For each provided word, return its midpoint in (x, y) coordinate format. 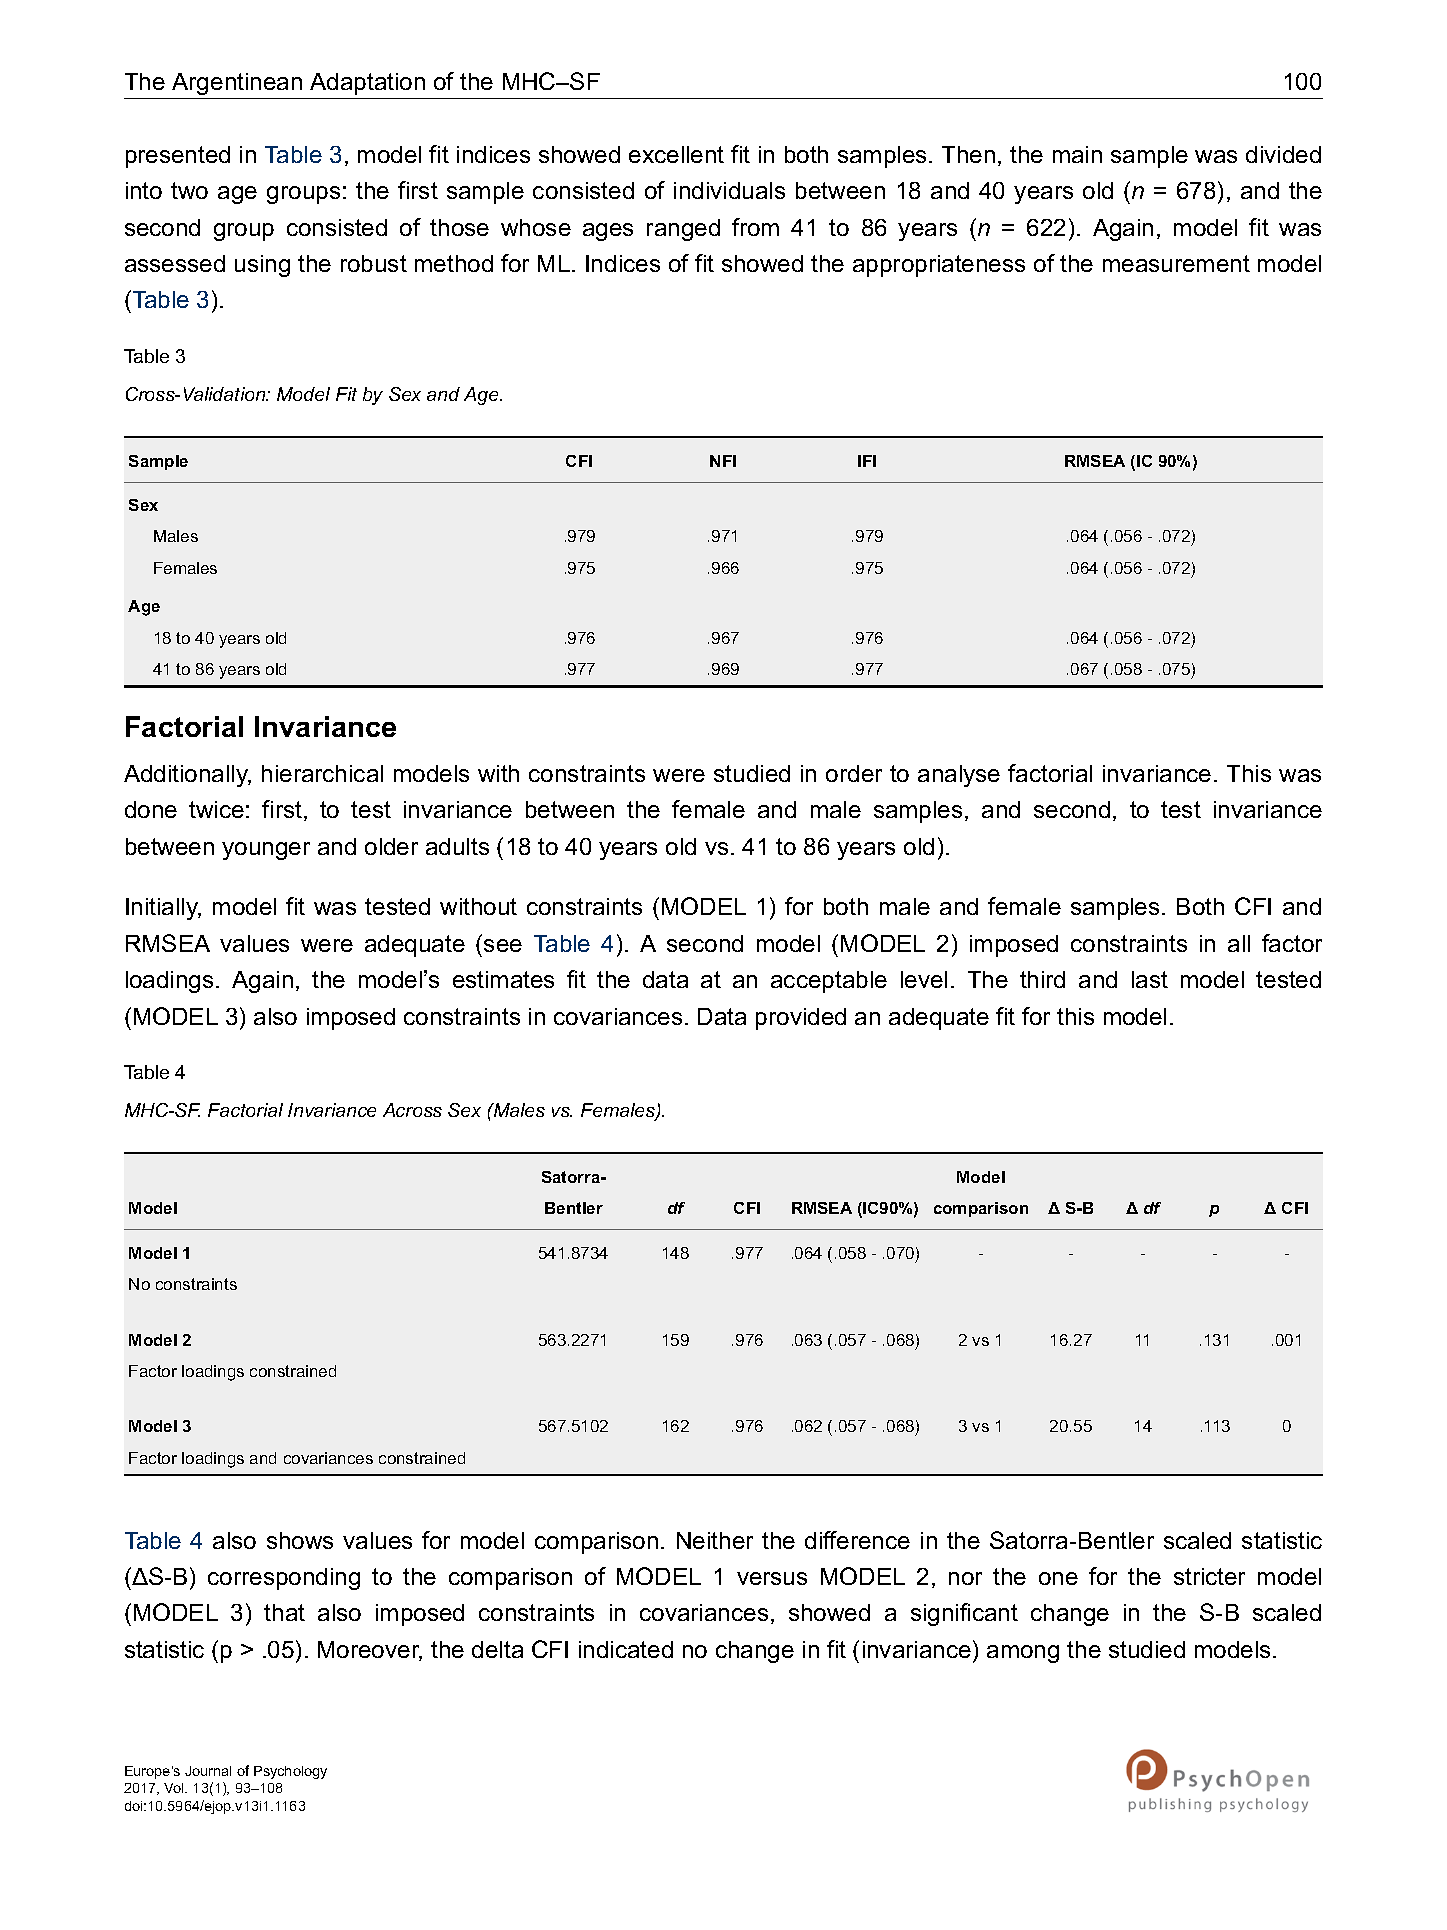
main (1077, 154)
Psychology (290, 1772)
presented (178, 157)
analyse (959, 776)
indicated (626, 1649)
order (854, 773)
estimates (503, 979)
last (1150, 979)
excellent (676, 154)
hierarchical (322, 773)
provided (801, 1019)
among (1023, 1654)
